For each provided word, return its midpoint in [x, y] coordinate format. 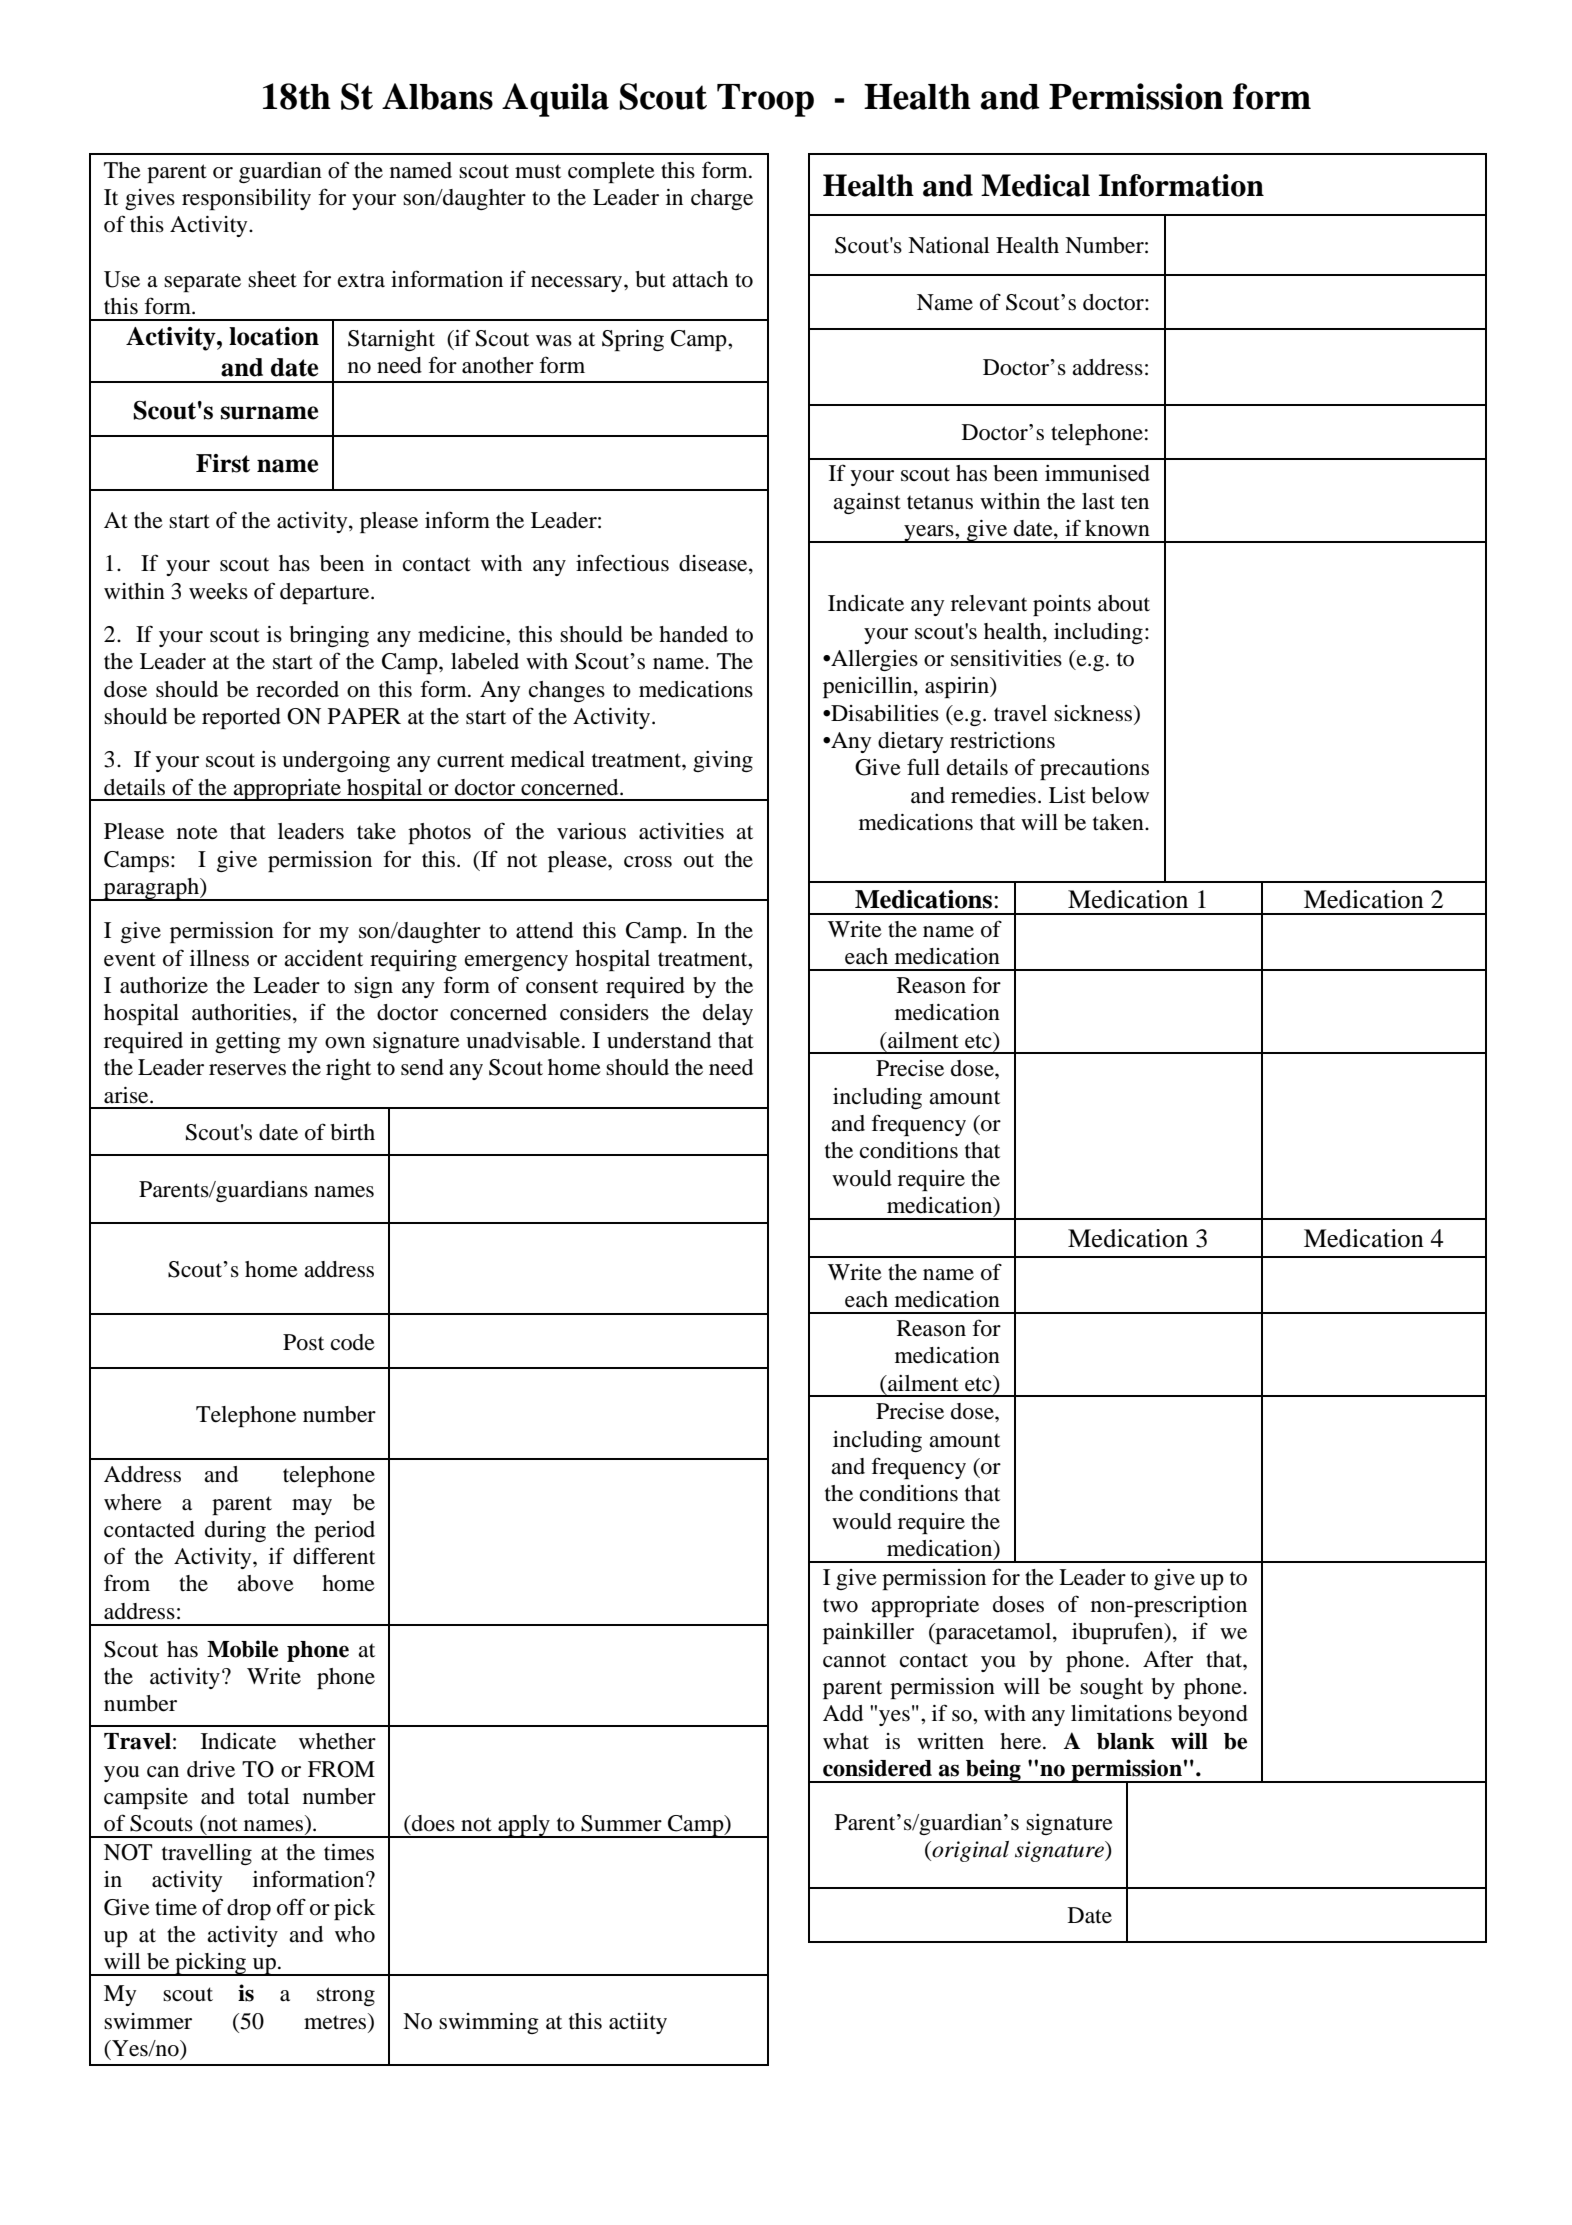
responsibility [246, 199]
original [969, 1851]
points [1062, 605]
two [840, 1605]
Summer [621, 1823]
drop [249, 1909]
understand [659, 1040]
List [1067, 795]
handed [693, 634]
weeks [218, 591]
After [1168, 1659]
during [235, 1531]
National [949, 245]
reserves [247, 1070]
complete [611, 172]
